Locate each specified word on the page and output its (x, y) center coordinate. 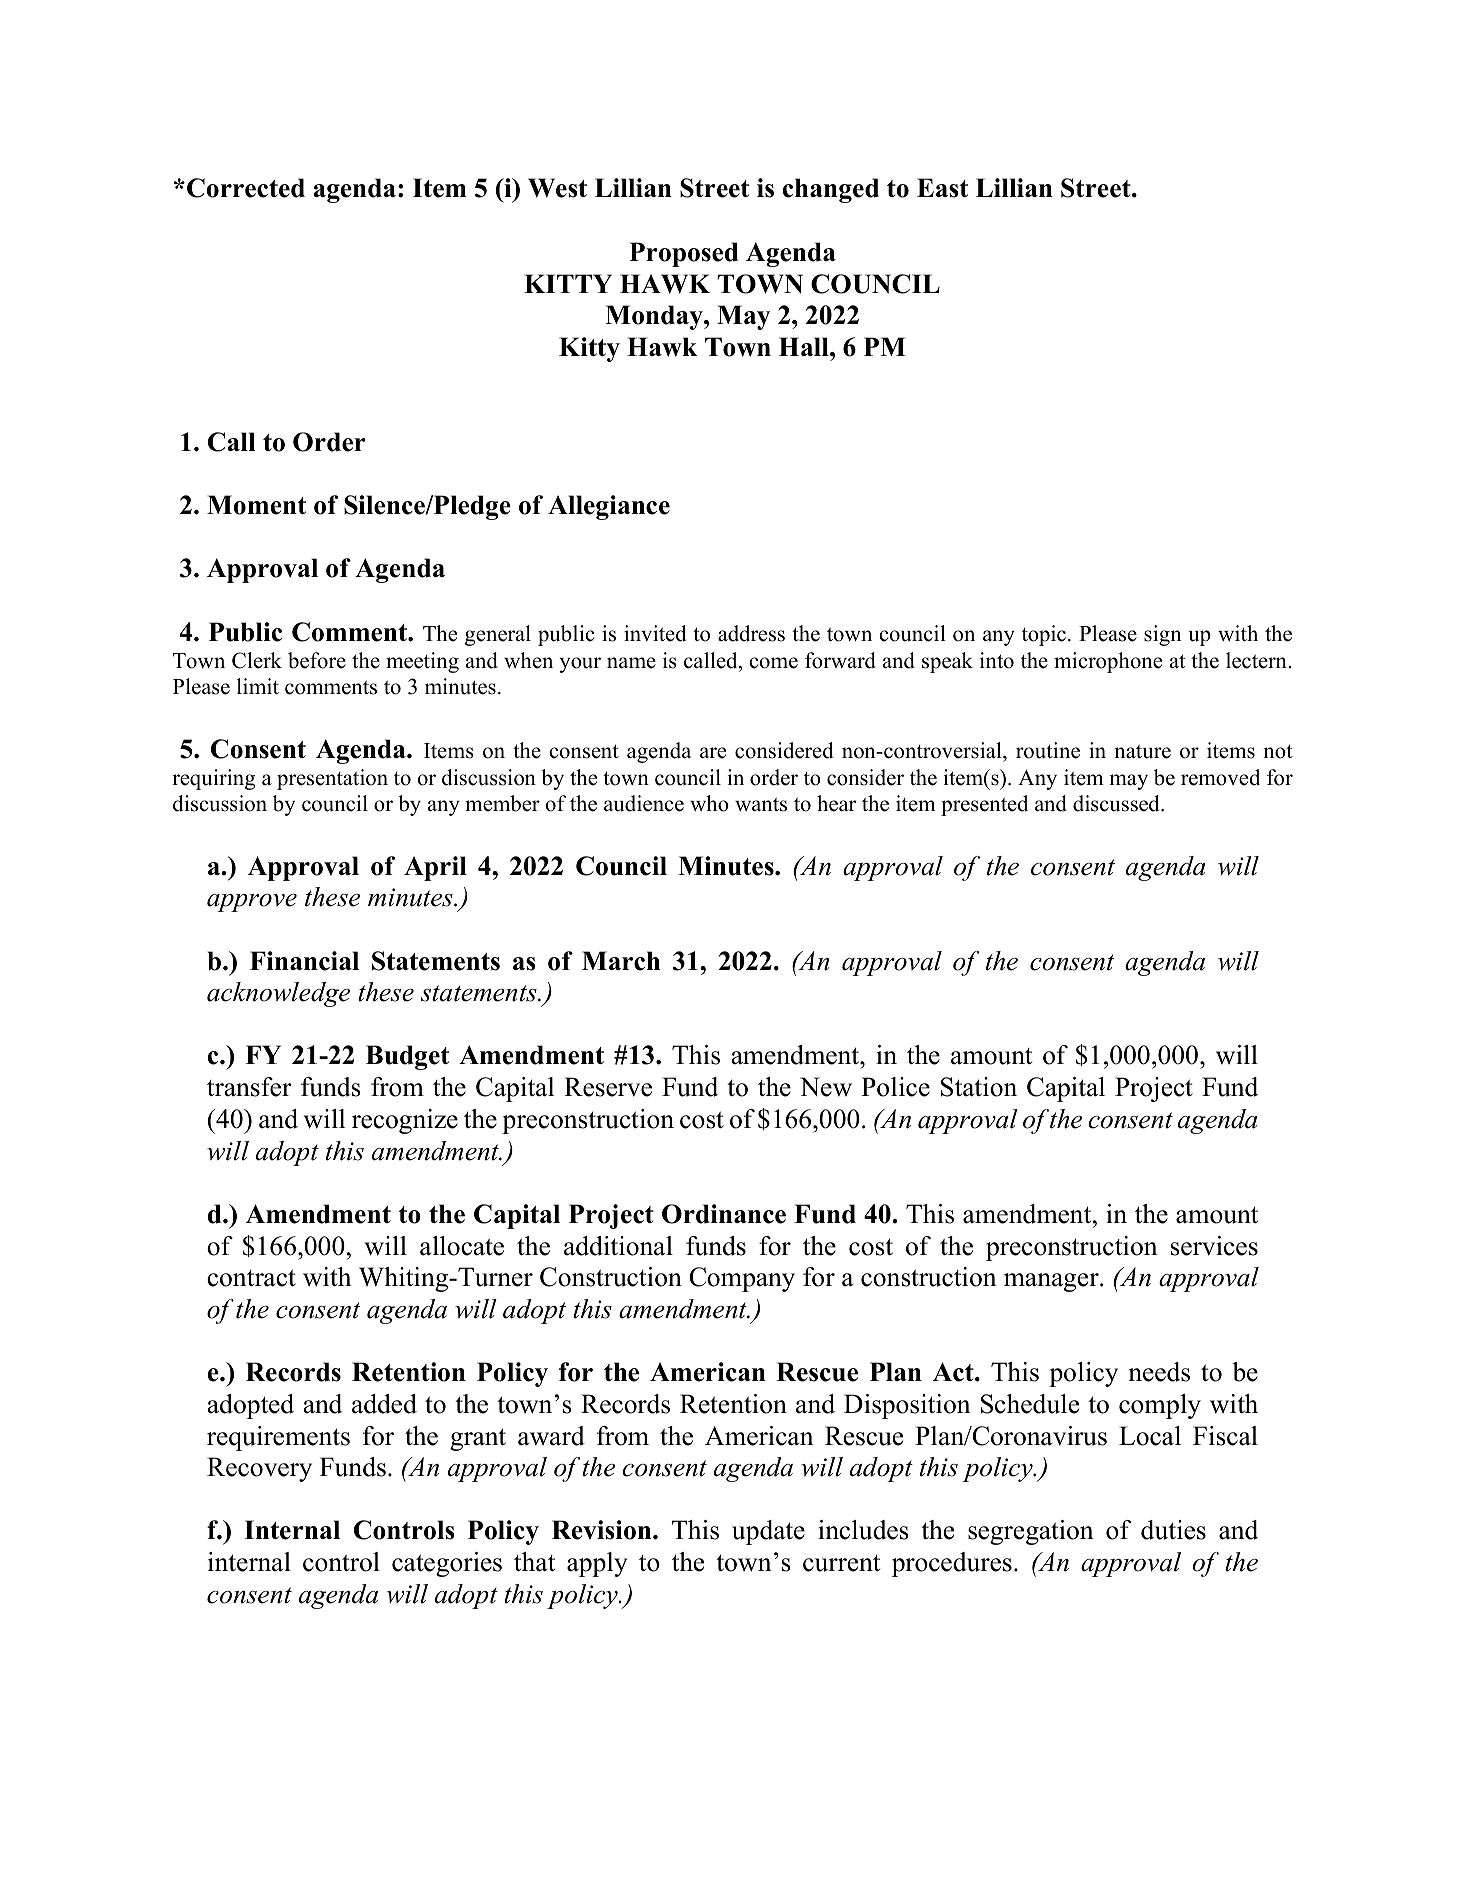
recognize (405, 1121)
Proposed (683, 254)
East (942, 188)
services (1214, 1246)
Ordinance (724, 1214)
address (751, 633)
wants (761, 804)
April (435, 868)
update (768, 1532)
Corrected (246, 188)
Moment (256, 505)
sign (1163, 635)
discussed (1117, 803)
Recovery (259, 1469)
